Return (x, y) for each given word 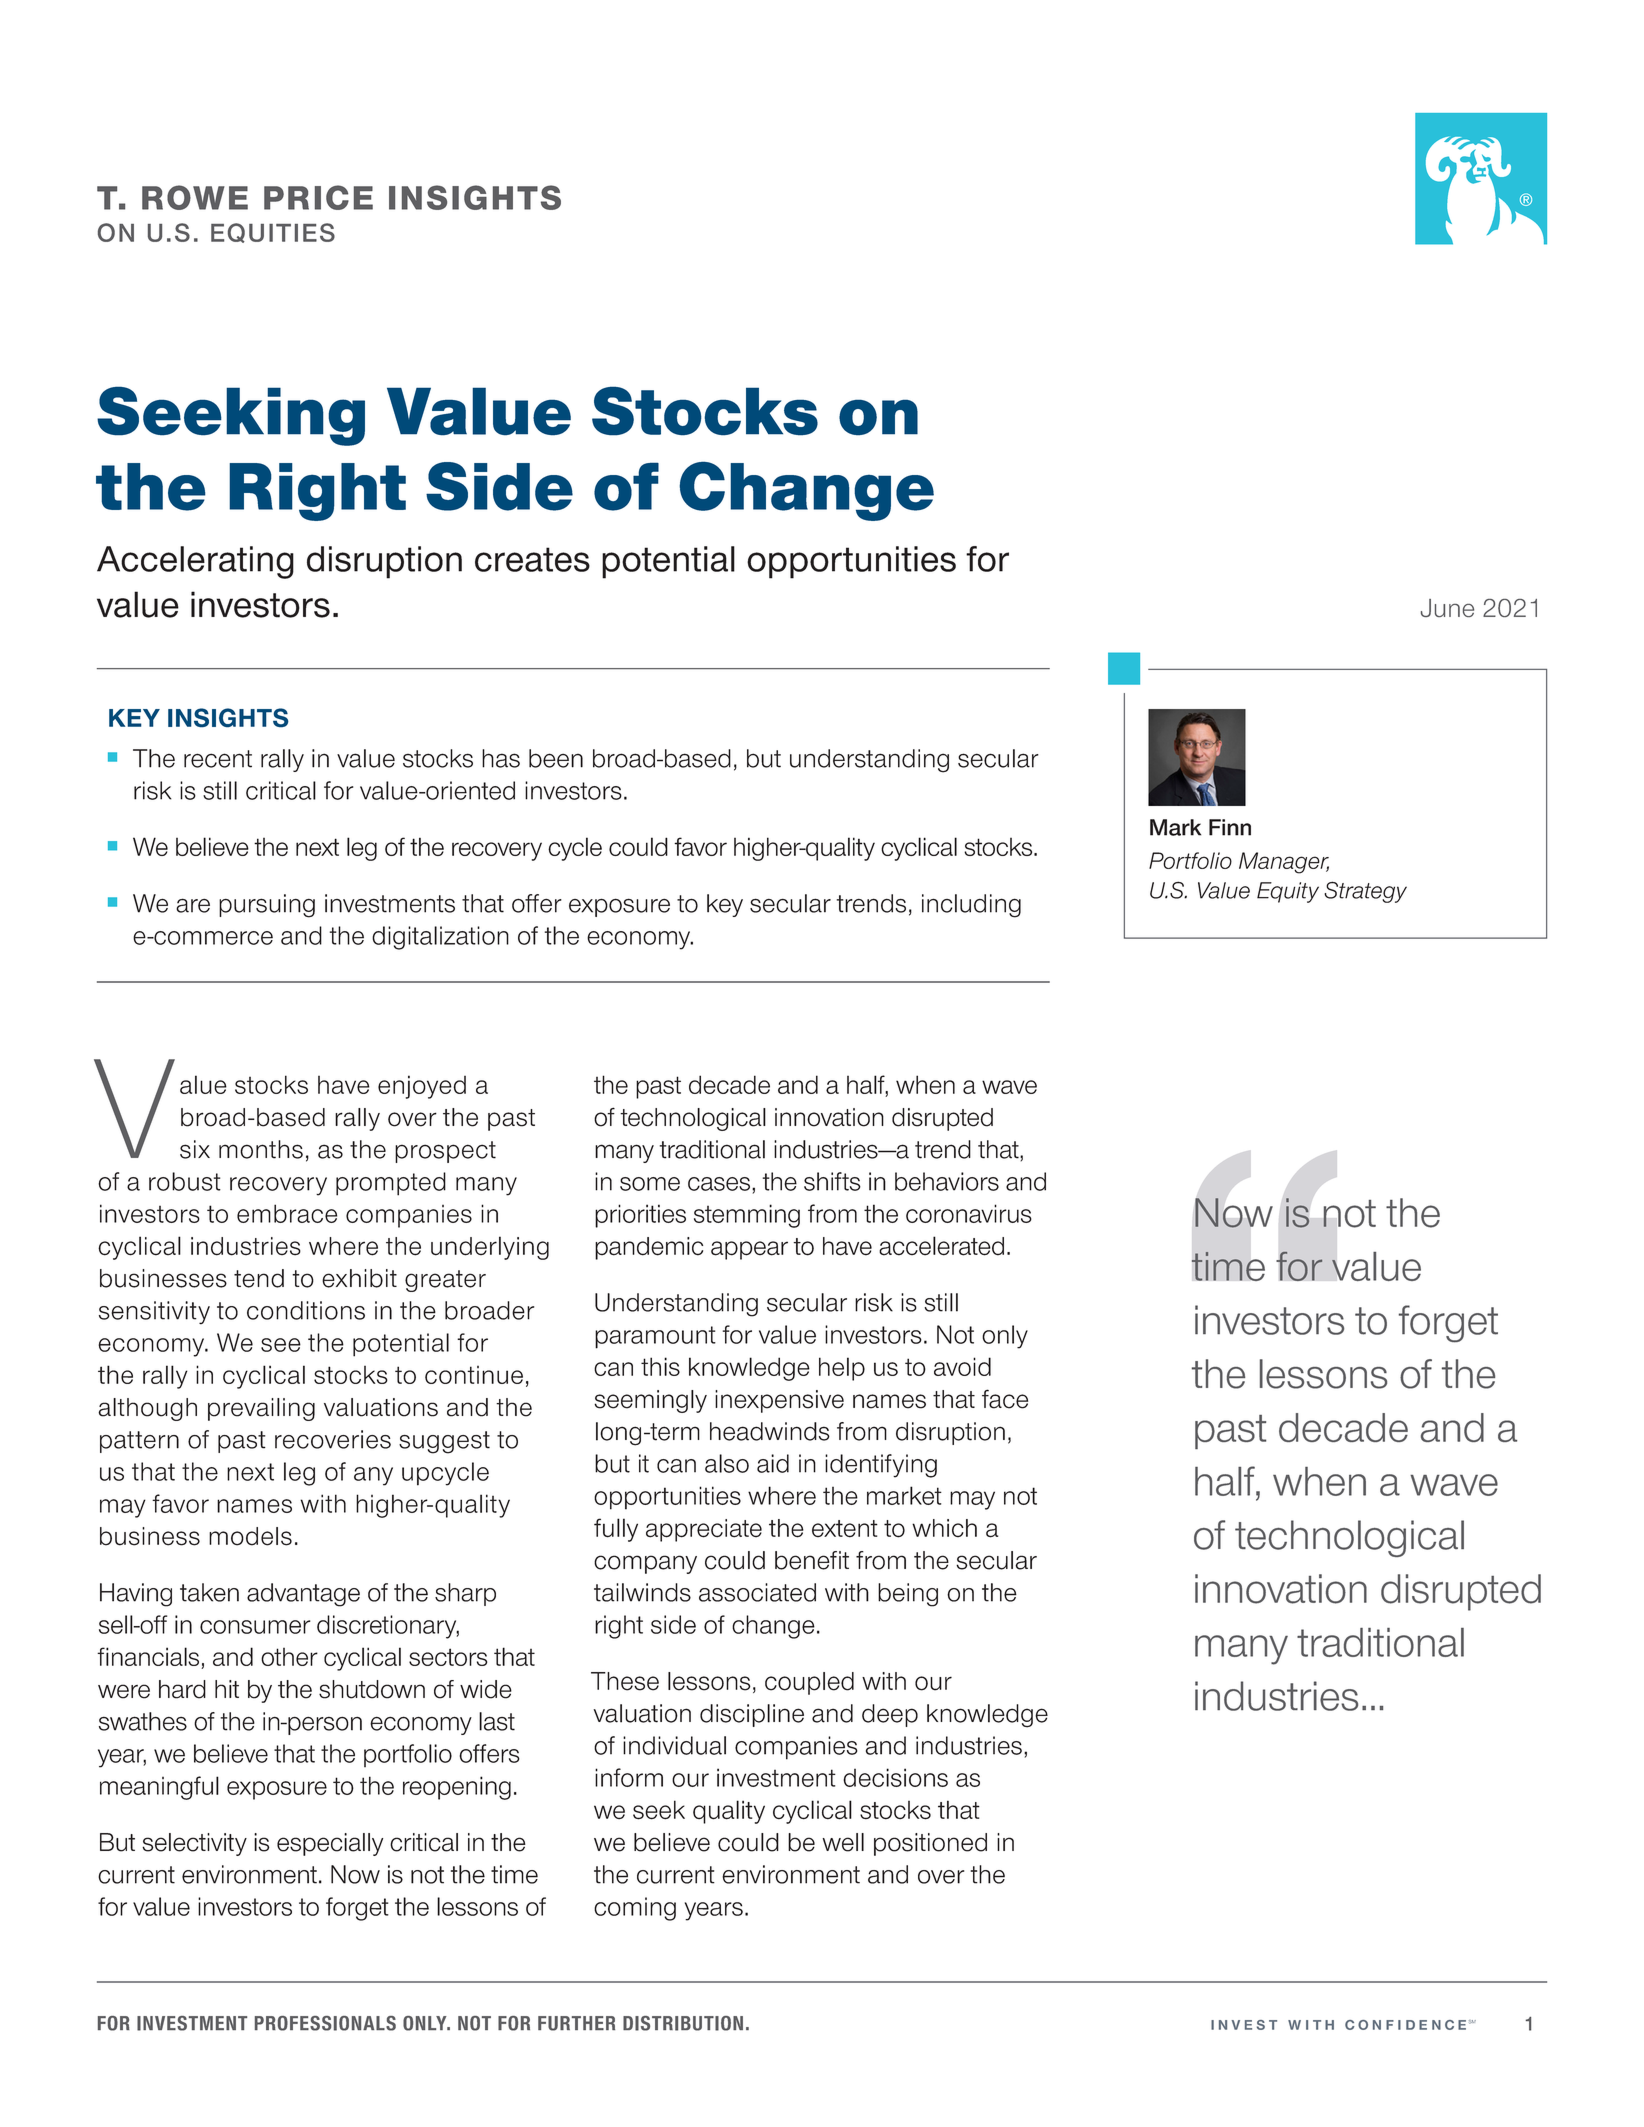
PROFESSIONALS (325, 2023)
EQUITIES (273, 233)
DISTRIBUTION (683, 2023)
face (1005, 1399)
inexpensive (779, 1401)
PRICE (318, 197)
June (1447, 608)
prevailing (261, 1409)
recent (218, 759)
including (971, 906)
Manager (1284, 863)
